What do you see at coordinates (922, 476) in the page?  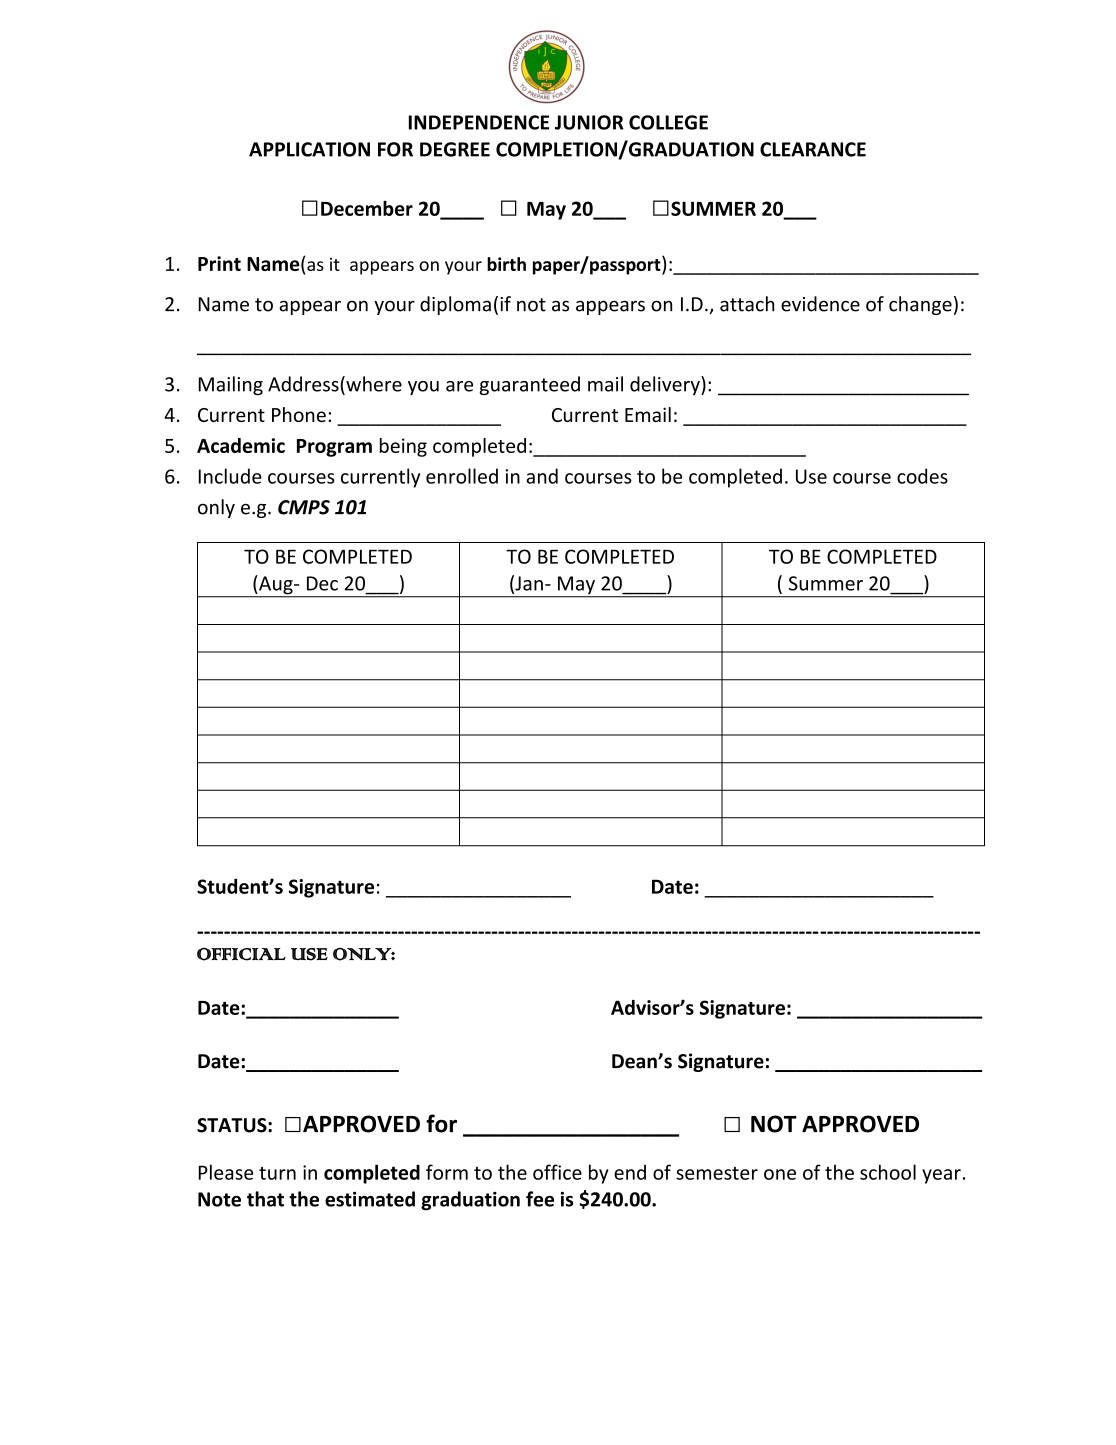 I see `codes` at bounding box center [922, 476].
